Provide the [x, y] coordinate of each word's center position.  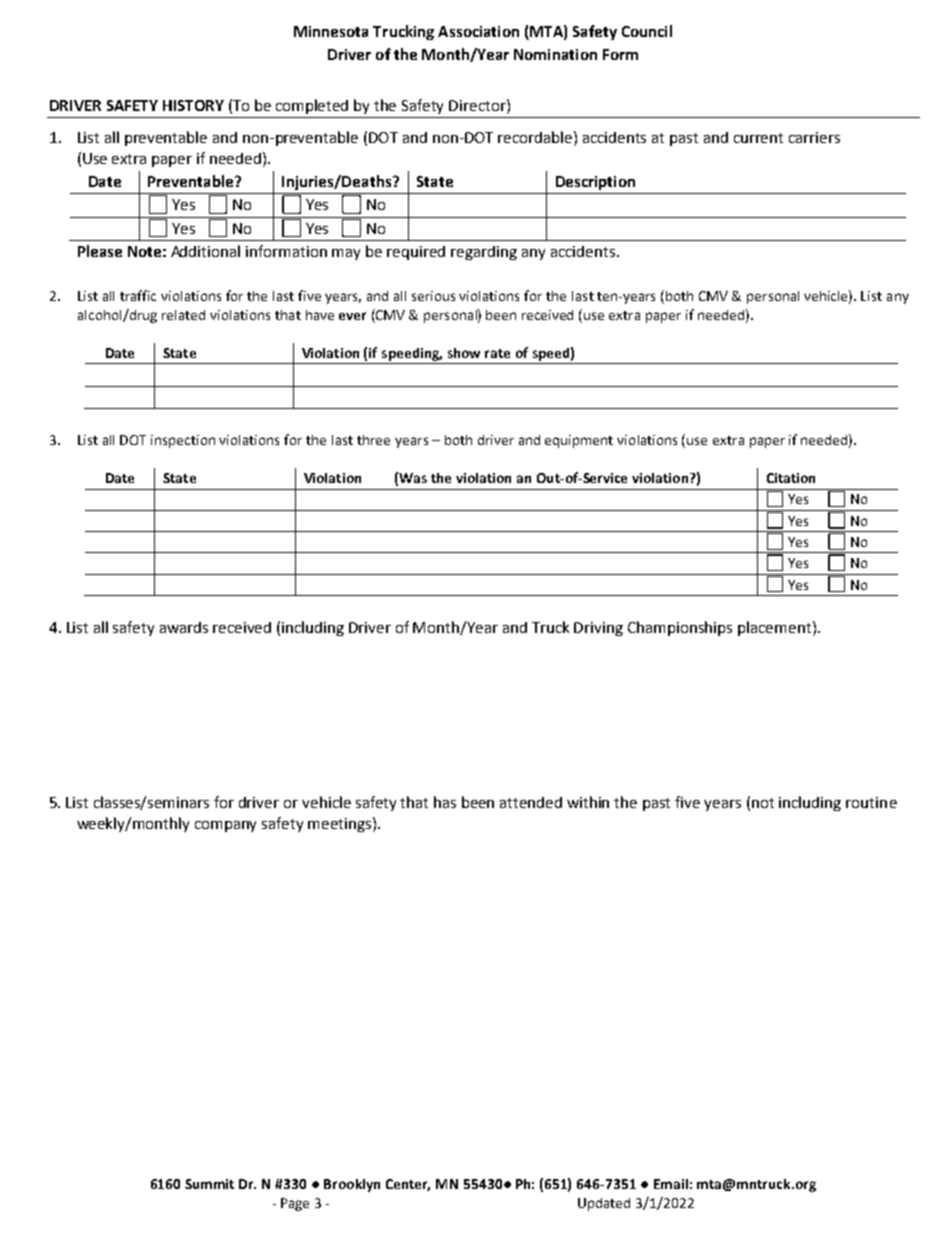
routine [871, 802]
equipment [579, 441]
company [225, 826]
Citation [791, 478]
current [758, 138]
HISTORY [193, 105]
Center [408, 1185]
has [445, 802]
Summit [209, 1184]
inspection [183, 441]
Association [478, 31]
